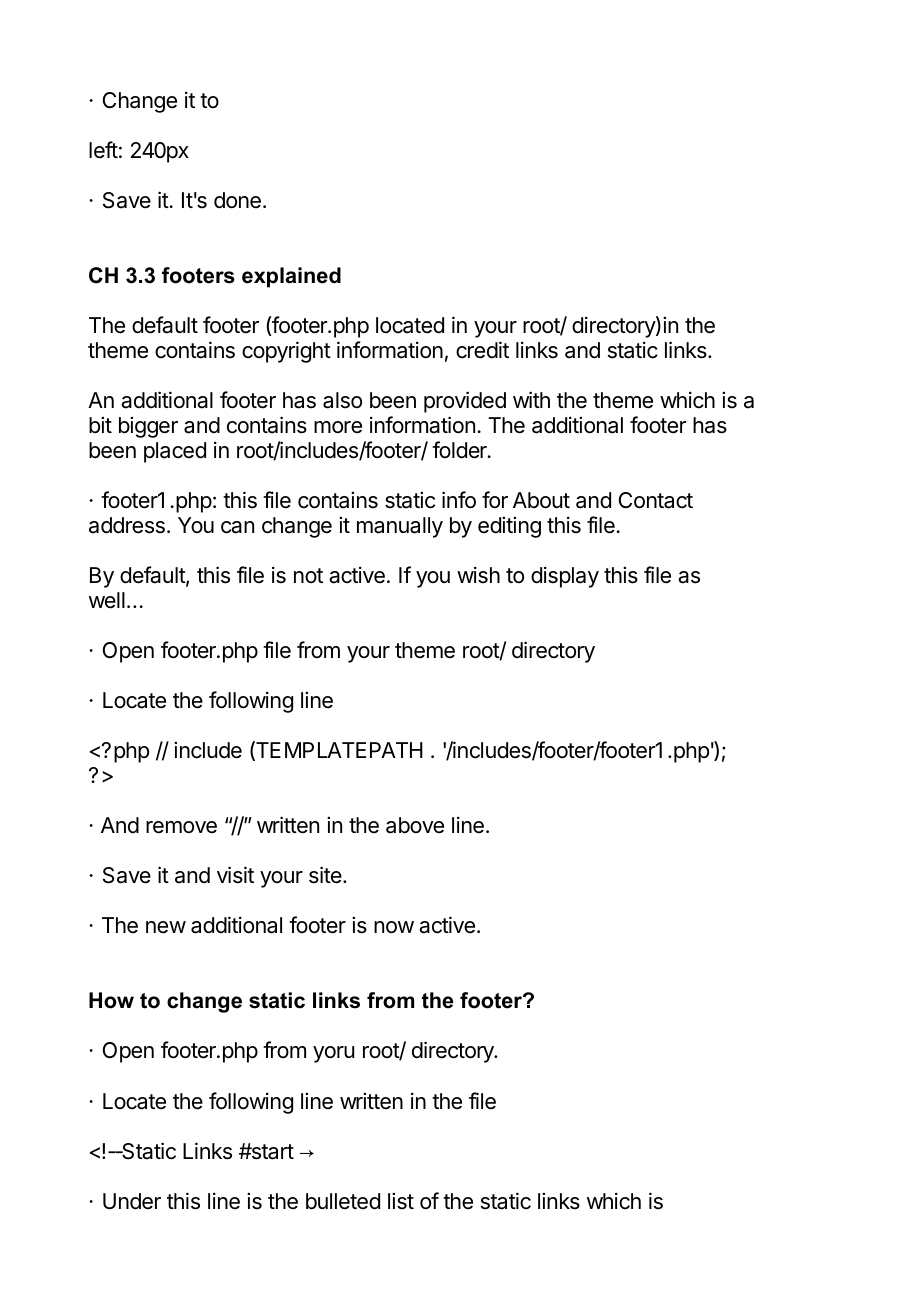 The height and width of the screenshot is (1308, 924). What do you see at coordinates (401, 1201) in the screenshot?
I see `list` at bounding box center [401, 1201].
